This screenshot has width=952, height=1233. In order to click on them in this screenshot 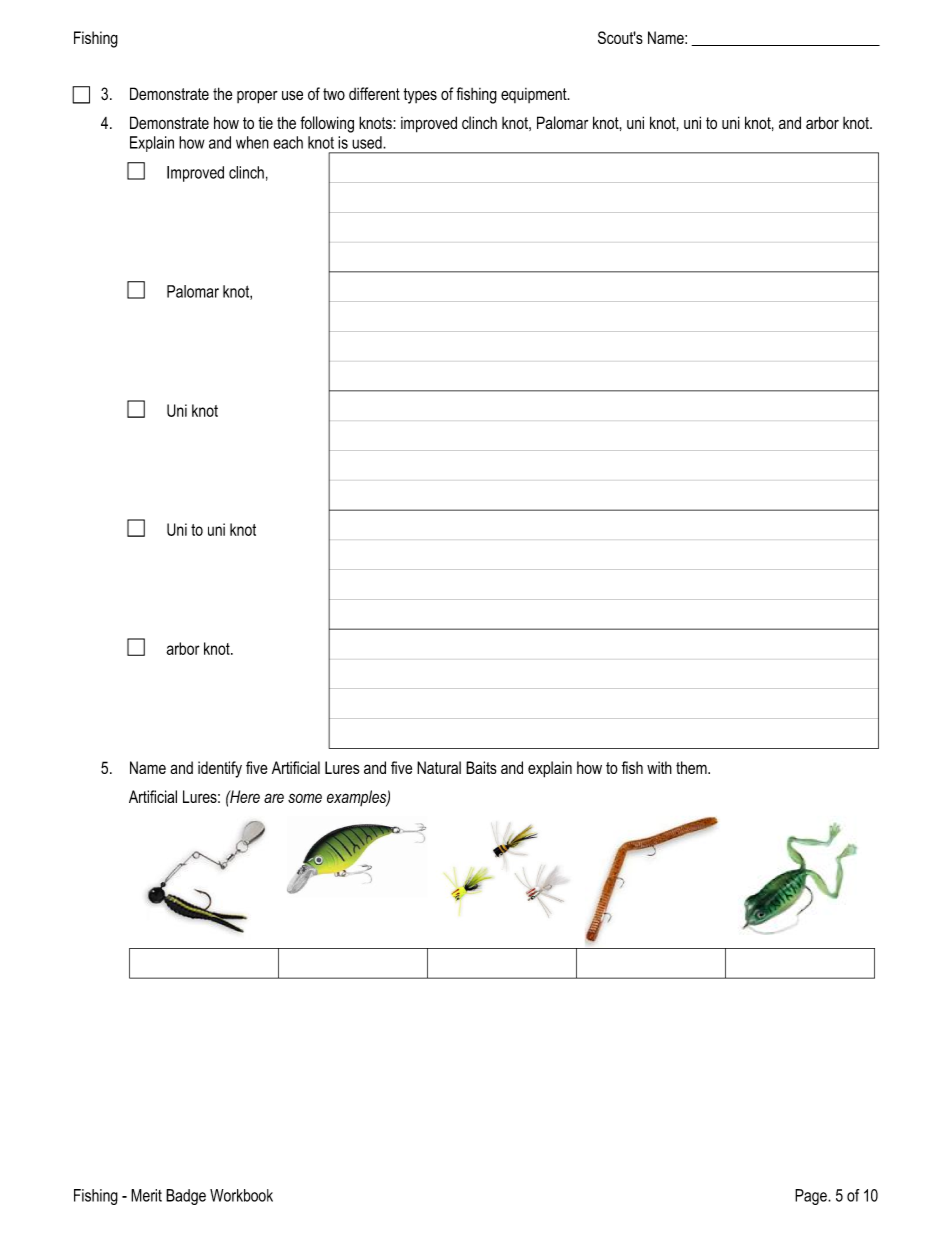, I will do `click(692, 767)`.
